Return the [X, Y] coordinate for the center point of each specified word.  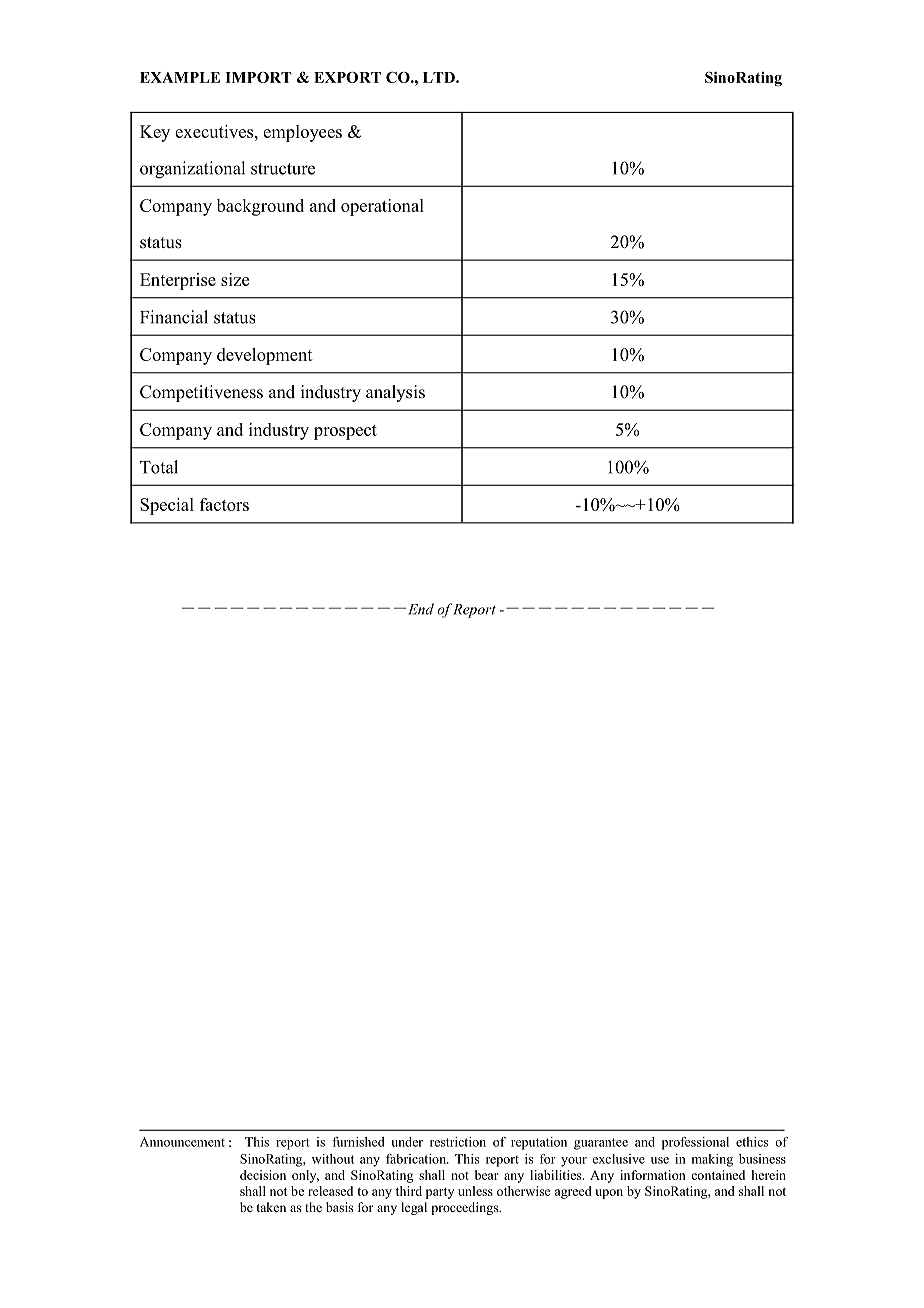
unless [475, 1191]
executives [214, 131]
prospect [345, 432]
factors [224, 504]
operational [382, 207]
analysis [395, 393]
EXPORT [347, 77]
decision [263, 1175]
